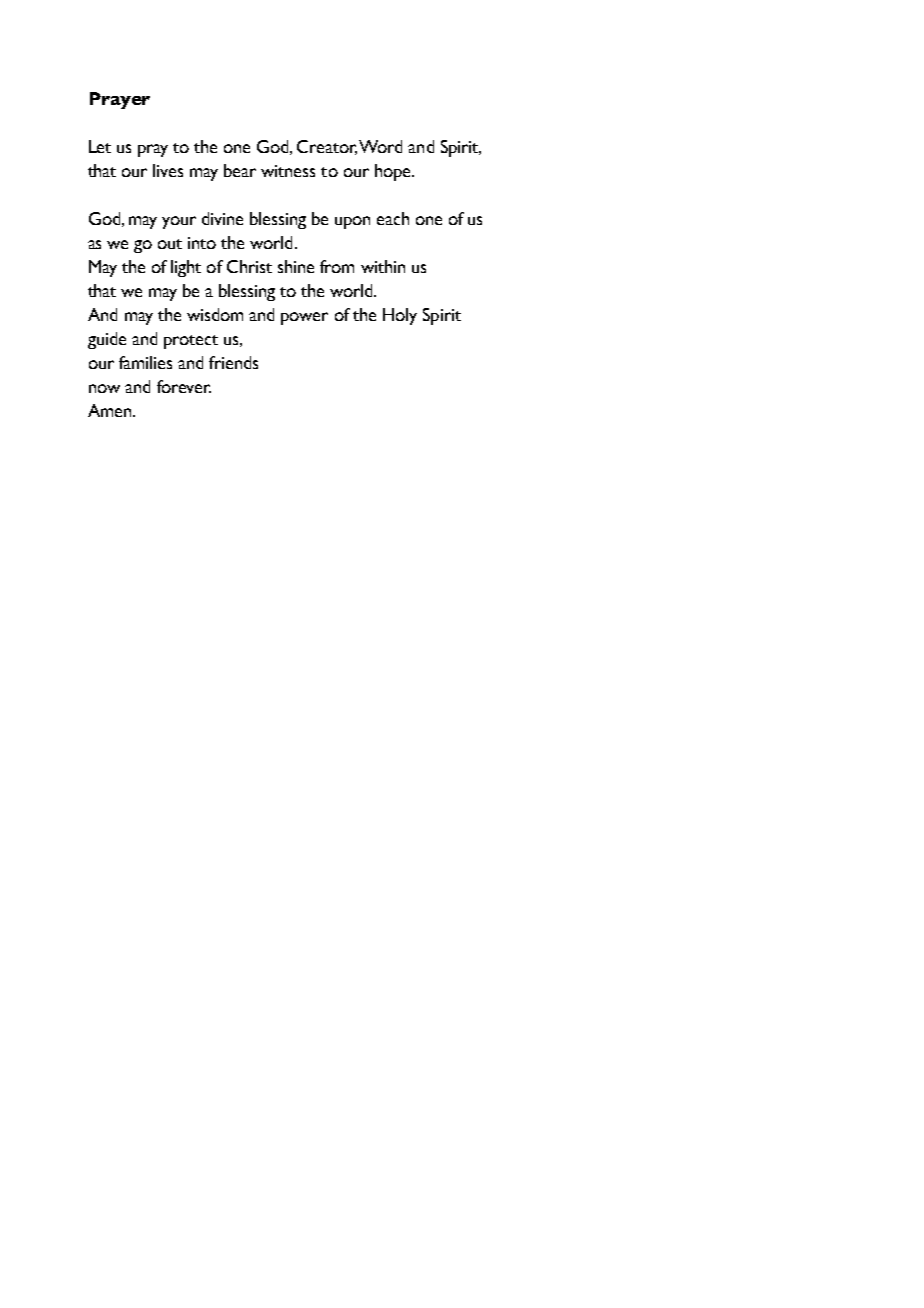  What do you see at coordinates (184, 386) in the screenshot?
I see `forever` at bounding box center [184, 386].
